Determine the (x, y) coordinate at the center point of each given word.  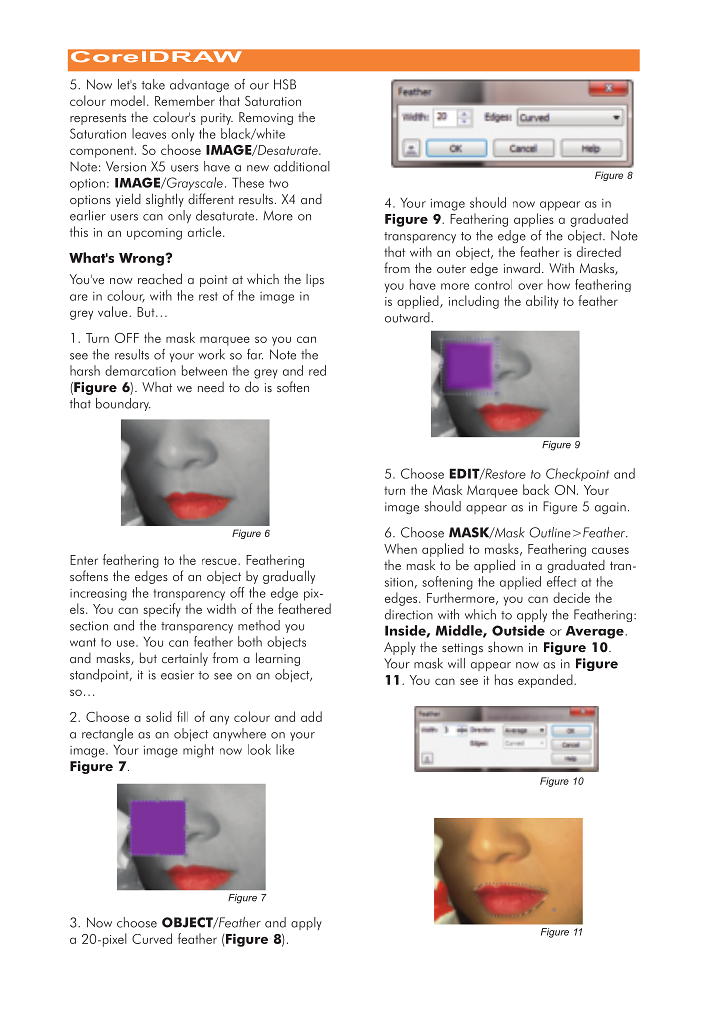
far (255, 354)
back (536, 489)
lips (315, 280)
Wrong (142, 259)
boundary (123, 404)
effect (561, 581)
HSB (285, 84)
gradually (289, 577)
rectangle (107, 734)
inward (522, 267)
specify (162, 610)
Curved (152, 938)
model (128, 100)
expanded (546, 681)
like (285, 749)
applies (534, 220)
